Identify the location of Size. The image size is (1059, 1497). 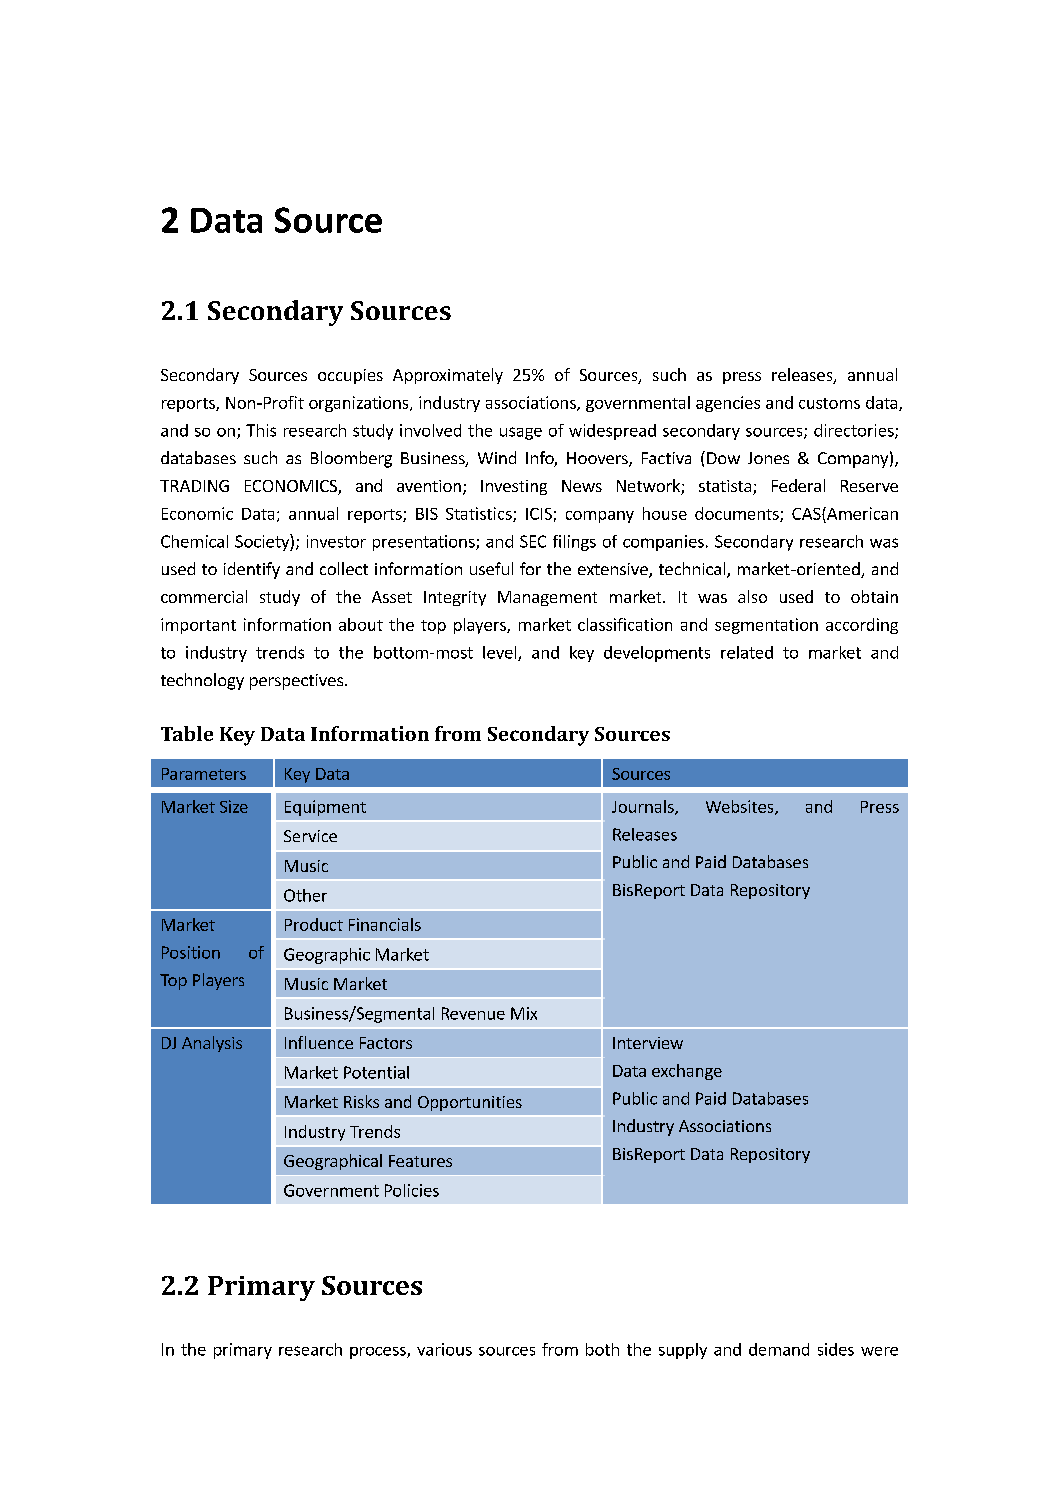
(234, 806).
